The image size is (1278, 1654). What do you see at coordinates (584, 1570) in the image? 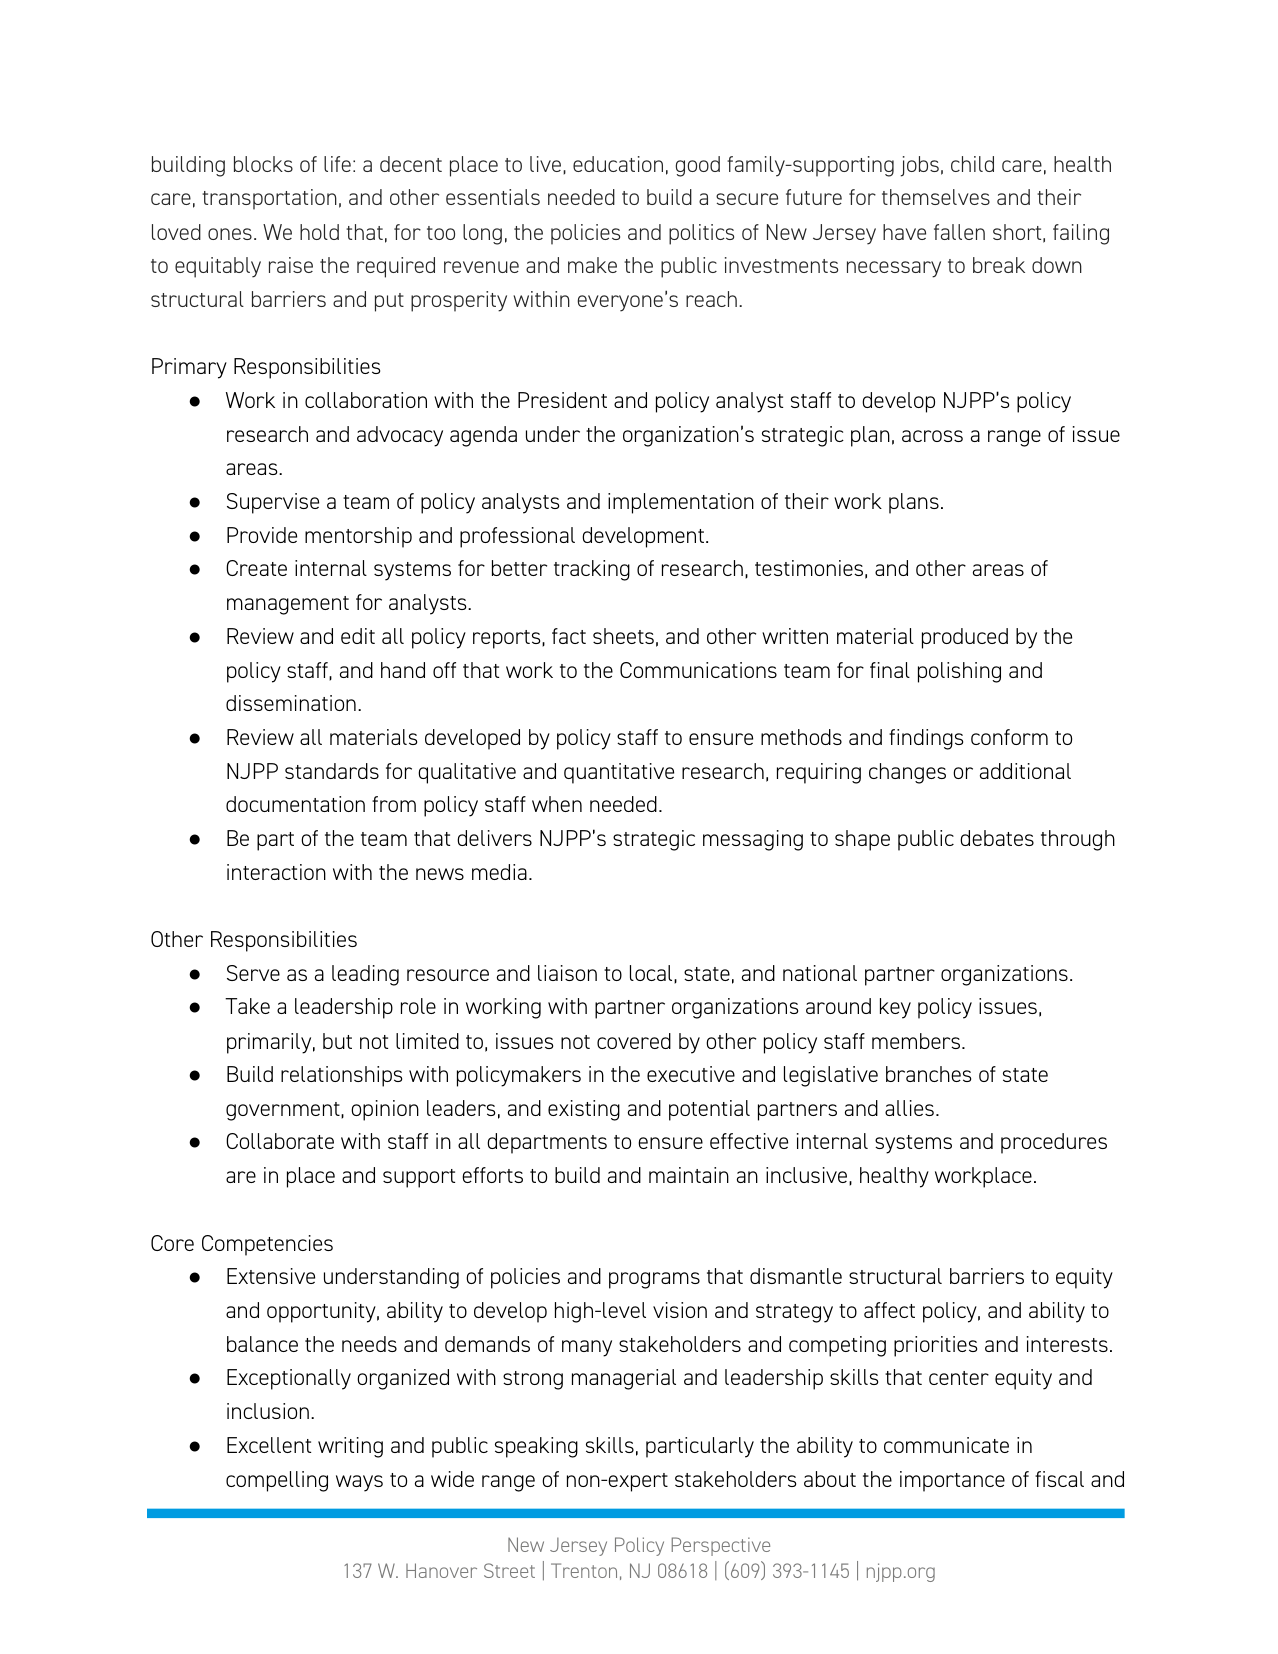
I see `Trenton` at bounding box center [584, 1570].
